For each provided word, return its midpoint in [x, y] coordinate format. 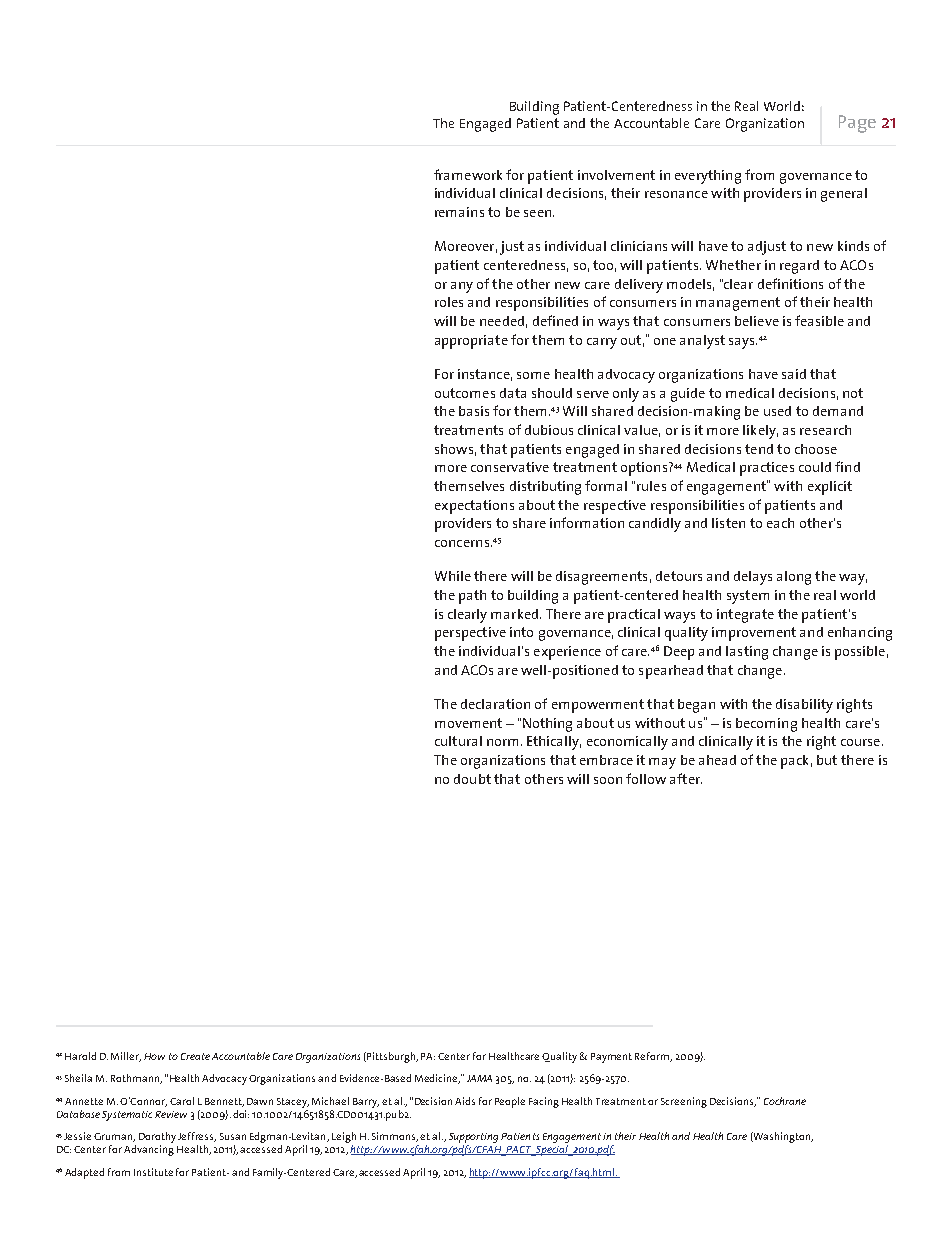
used [777, 411]
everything [708, 177]
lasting [747, 653]
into [521, 632]
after [686, 778]
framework [468, 174]
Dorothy [157, 1137]
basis [474, 411]
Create [195, 1056]
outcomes [465, 393]
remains [459, 212]
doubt [472, 779]
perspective [470, 634]
